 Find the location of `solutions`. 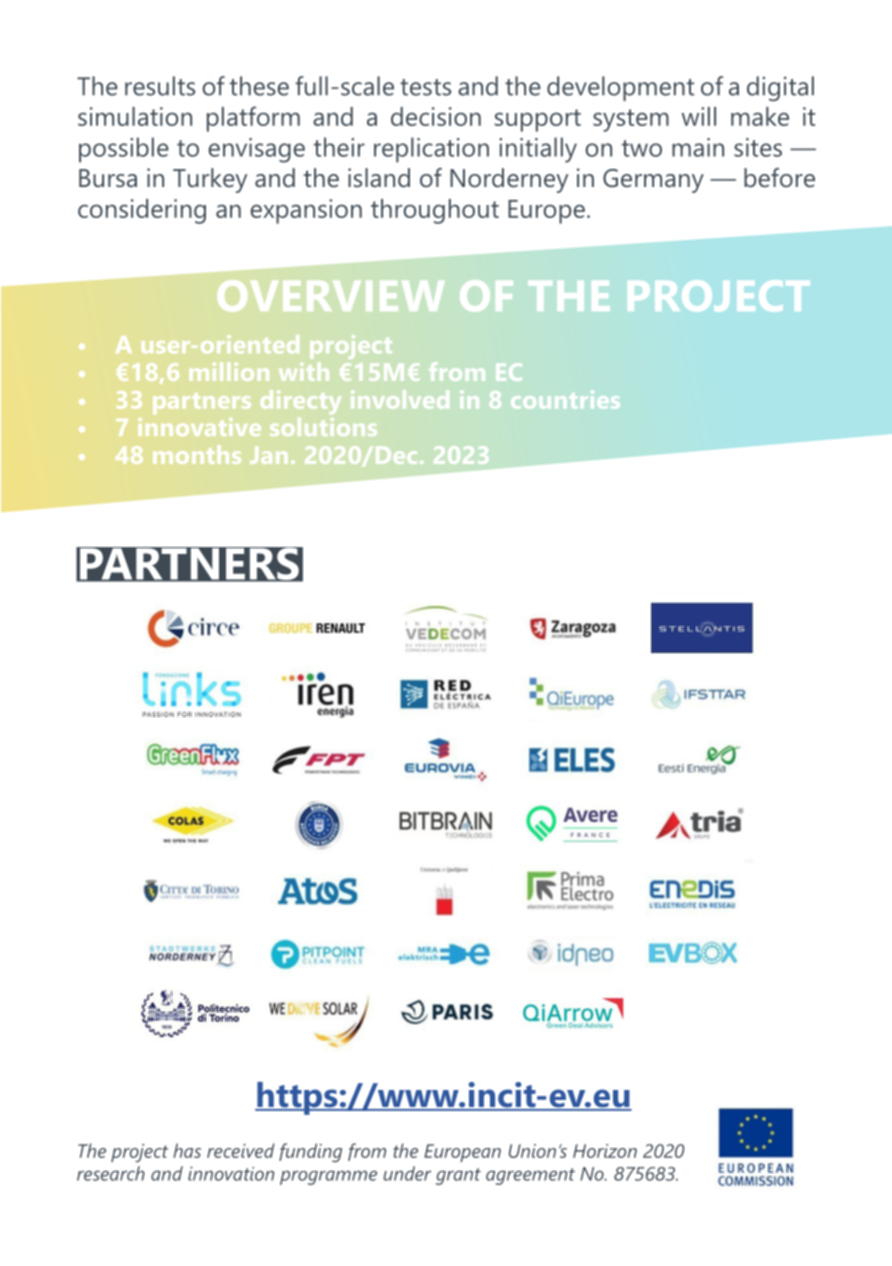

solutions is located at coordinates (323, 427).
